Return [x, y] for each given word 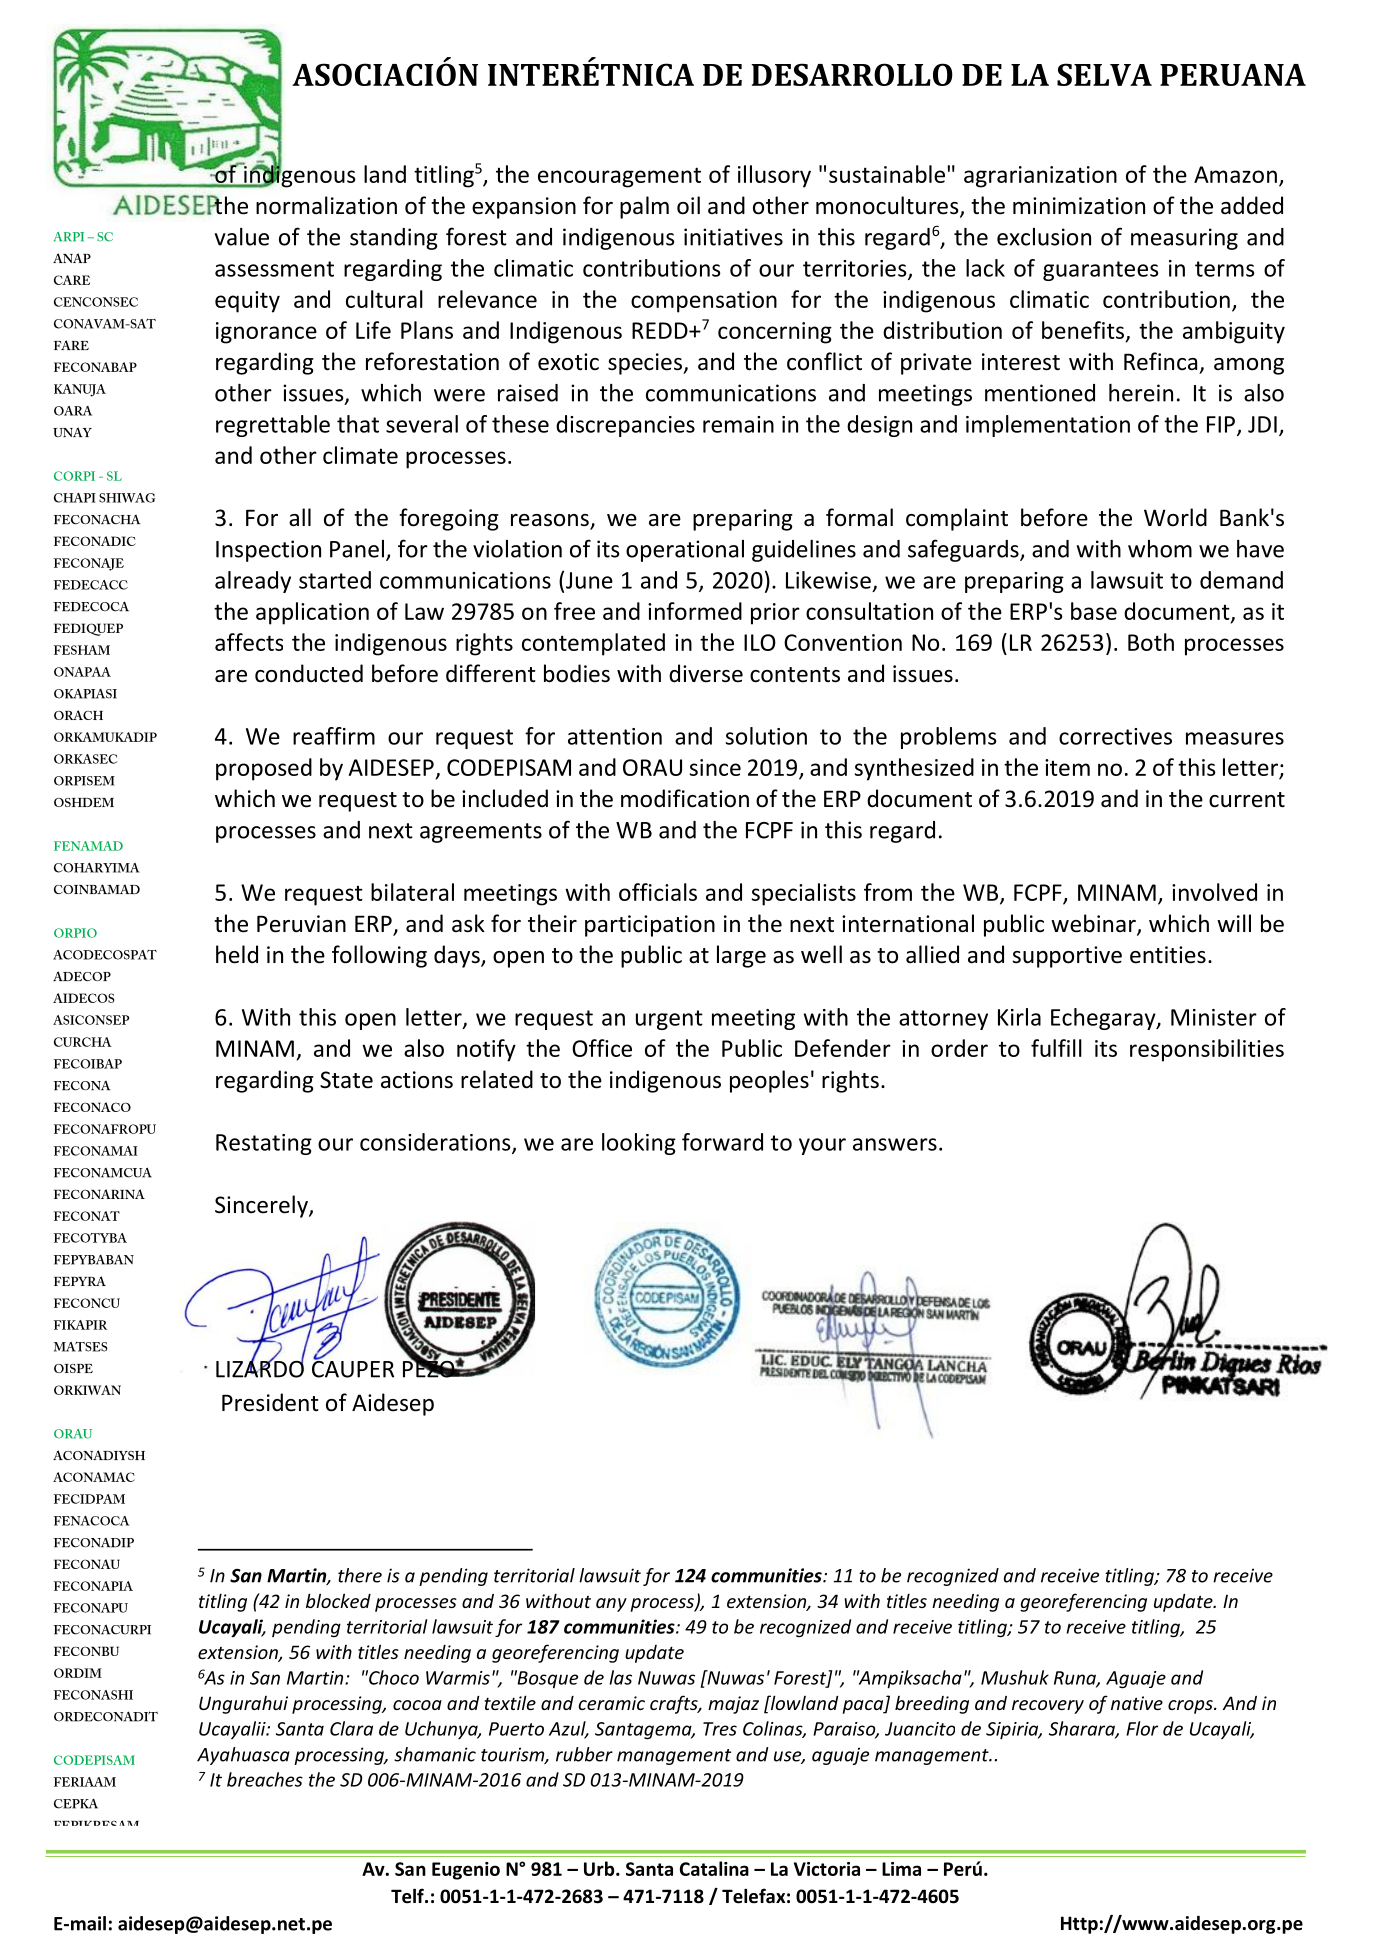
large [741, 956]
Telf [408, 1896]
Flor [1142, 1728]
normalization [326, 205]
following [379, 956]
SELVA [1104, 74]
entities [1168, 955]
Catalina [714, 1868]
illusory [774, 176]
